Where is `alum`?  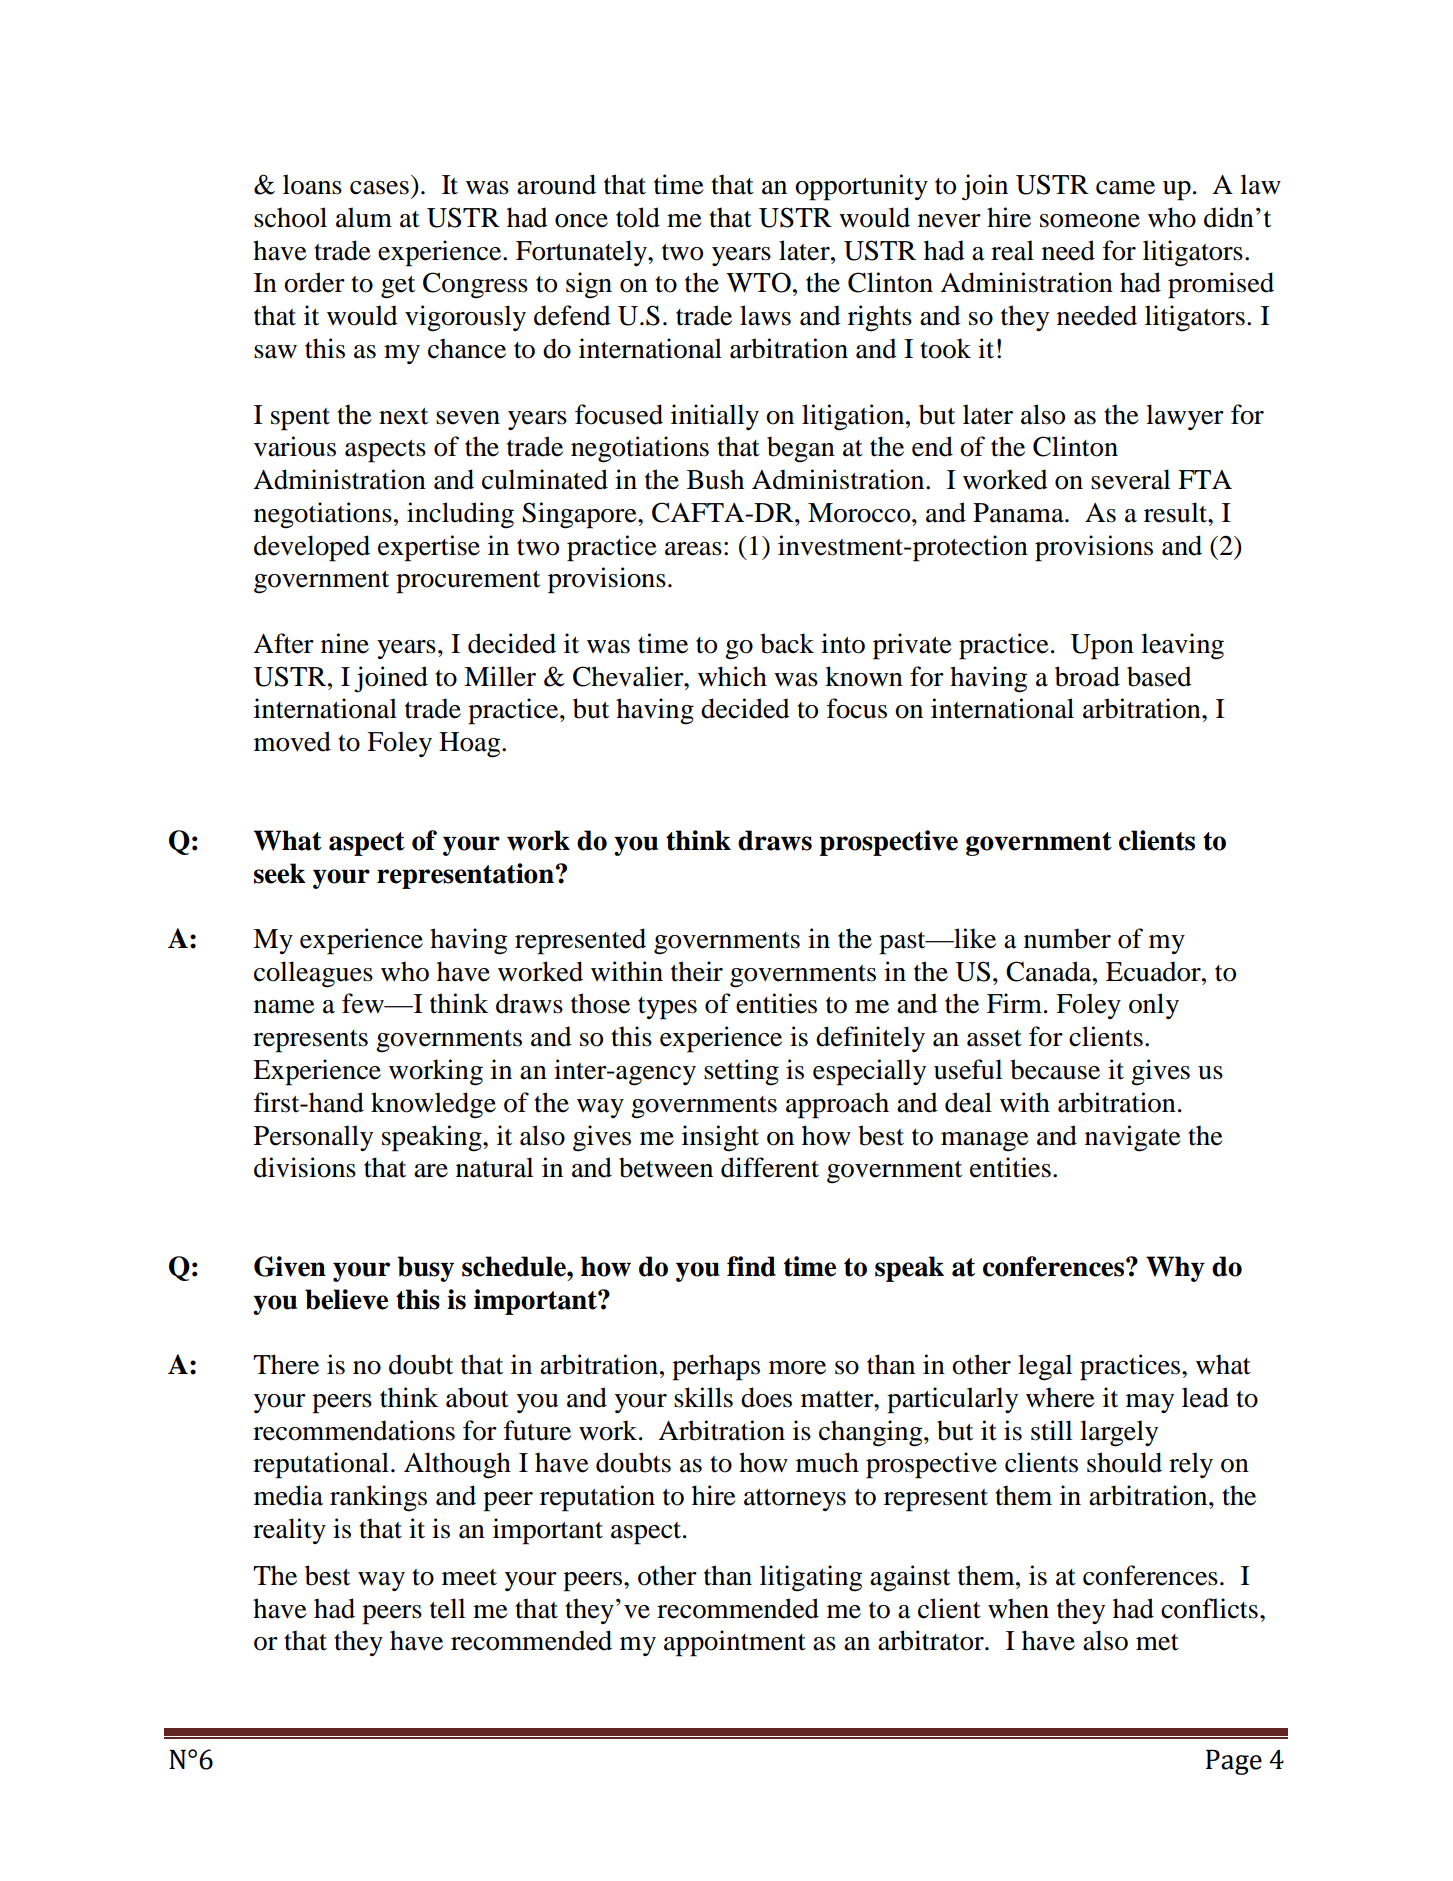
alum is located at coordinates (364, 217).
